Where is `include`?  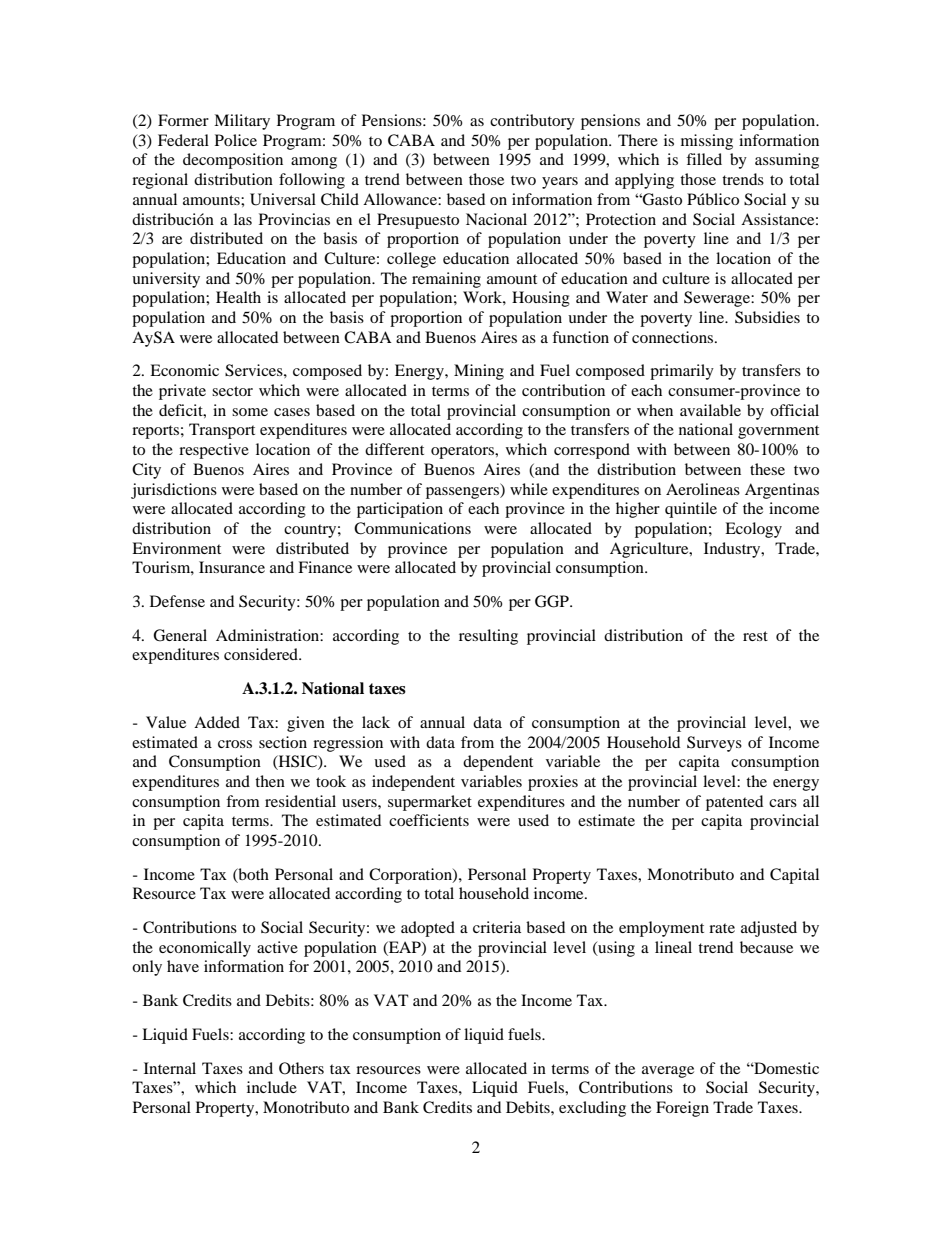
include is located at coordinates (272, 1087).
